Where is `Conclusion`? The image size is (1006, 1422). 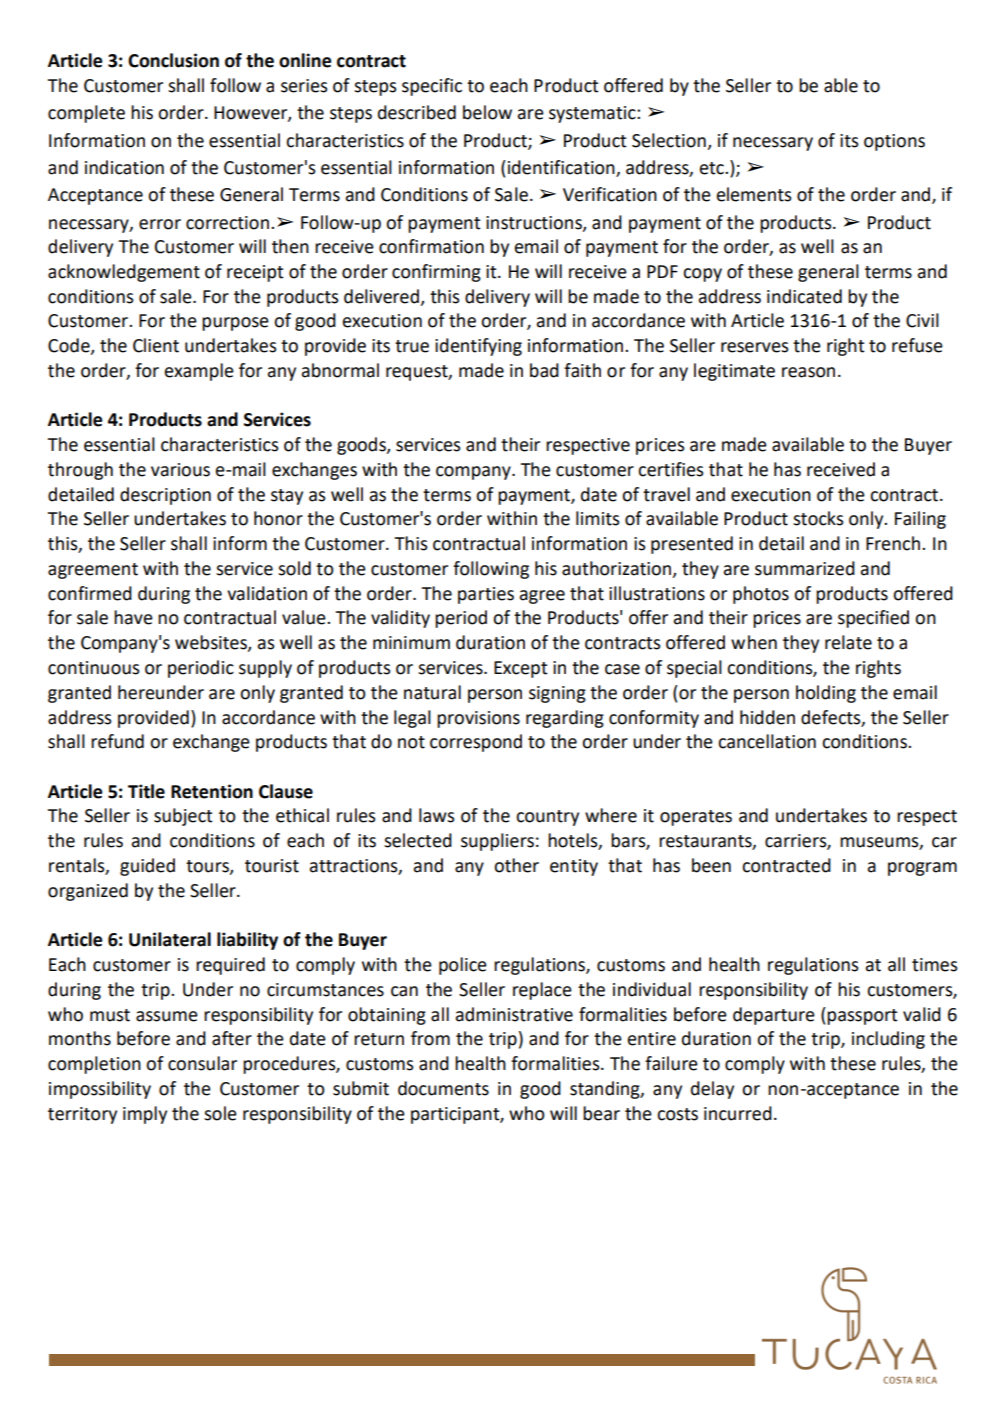
Conclusion is located at coordinates (173, 60).
